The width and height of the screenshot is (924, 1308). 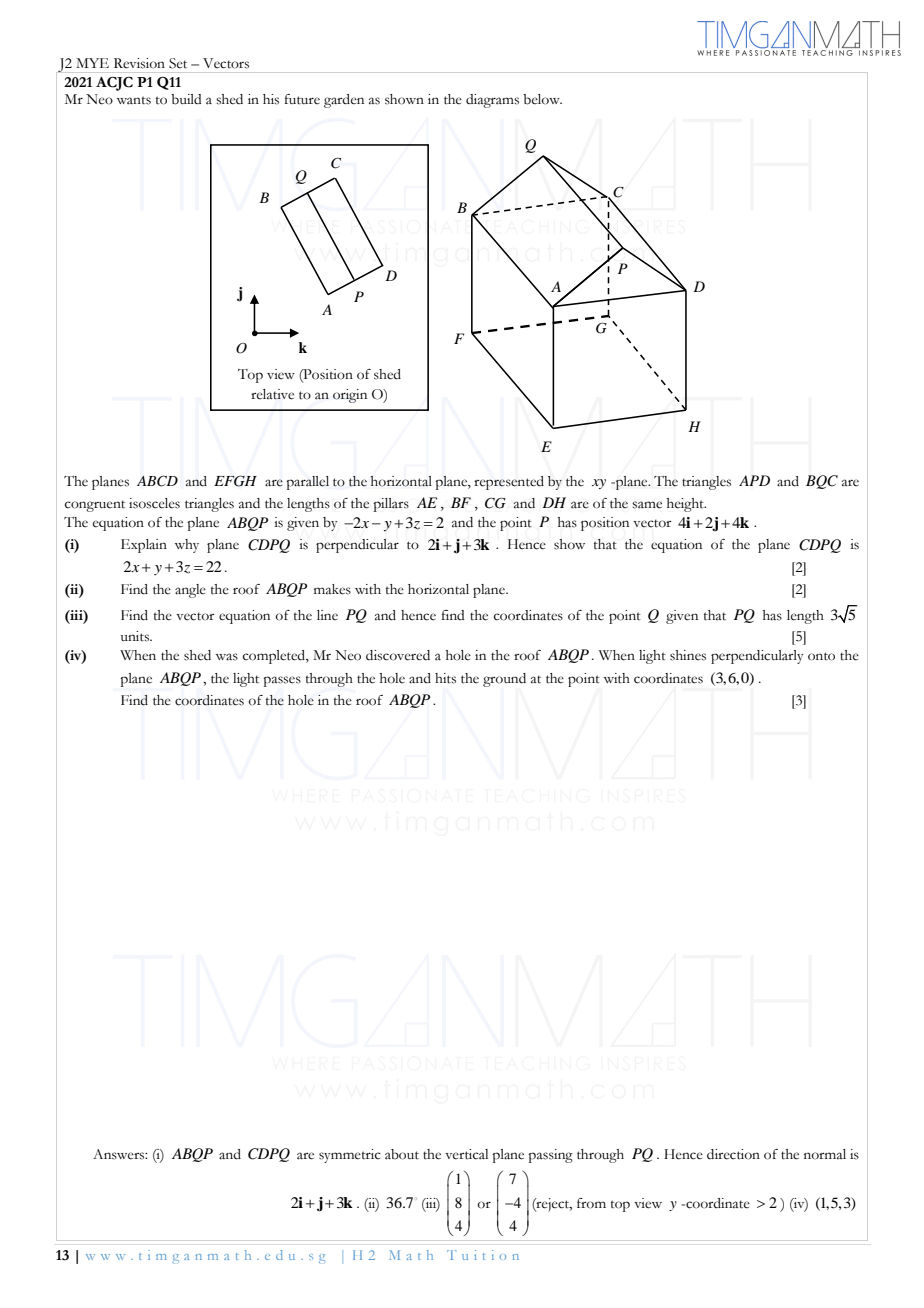 What do you see at coordinates (542, 99) in the screenshot?
I see `below` at bounding box center [542, 99].
